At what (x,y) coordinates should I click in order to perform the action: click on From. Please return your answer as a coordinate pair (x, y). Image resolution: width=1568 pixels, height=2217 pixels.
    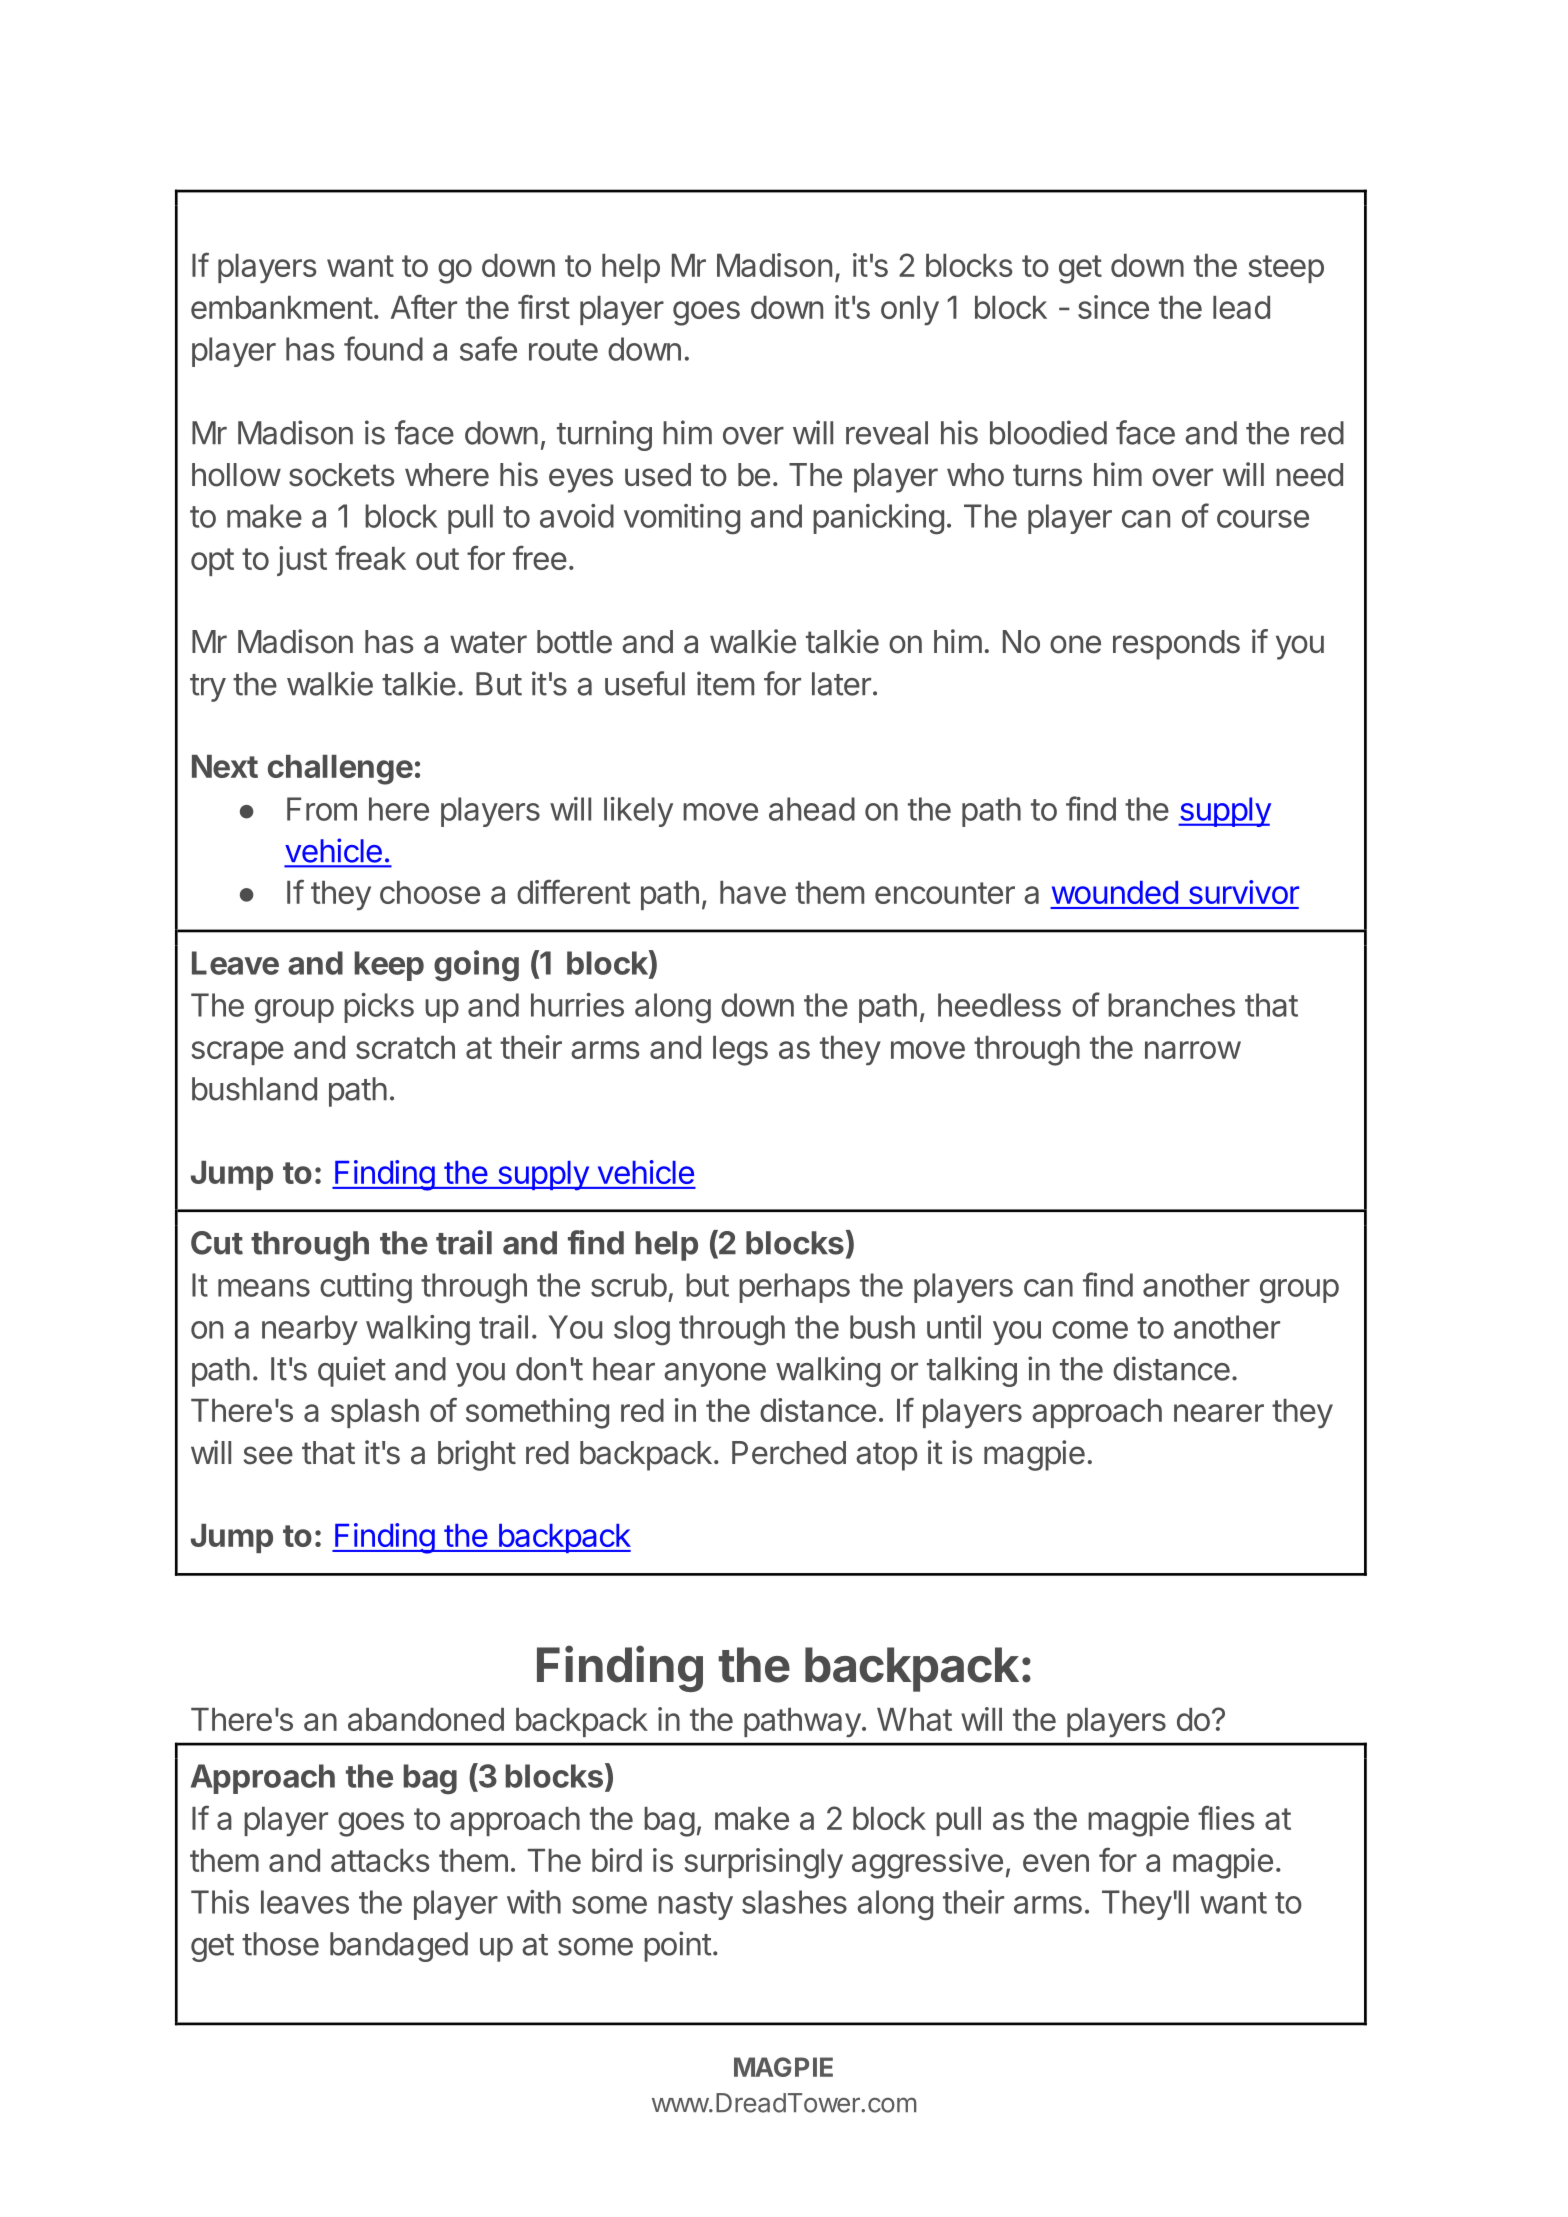
    Looking at the image, I should click on (322, 809).
